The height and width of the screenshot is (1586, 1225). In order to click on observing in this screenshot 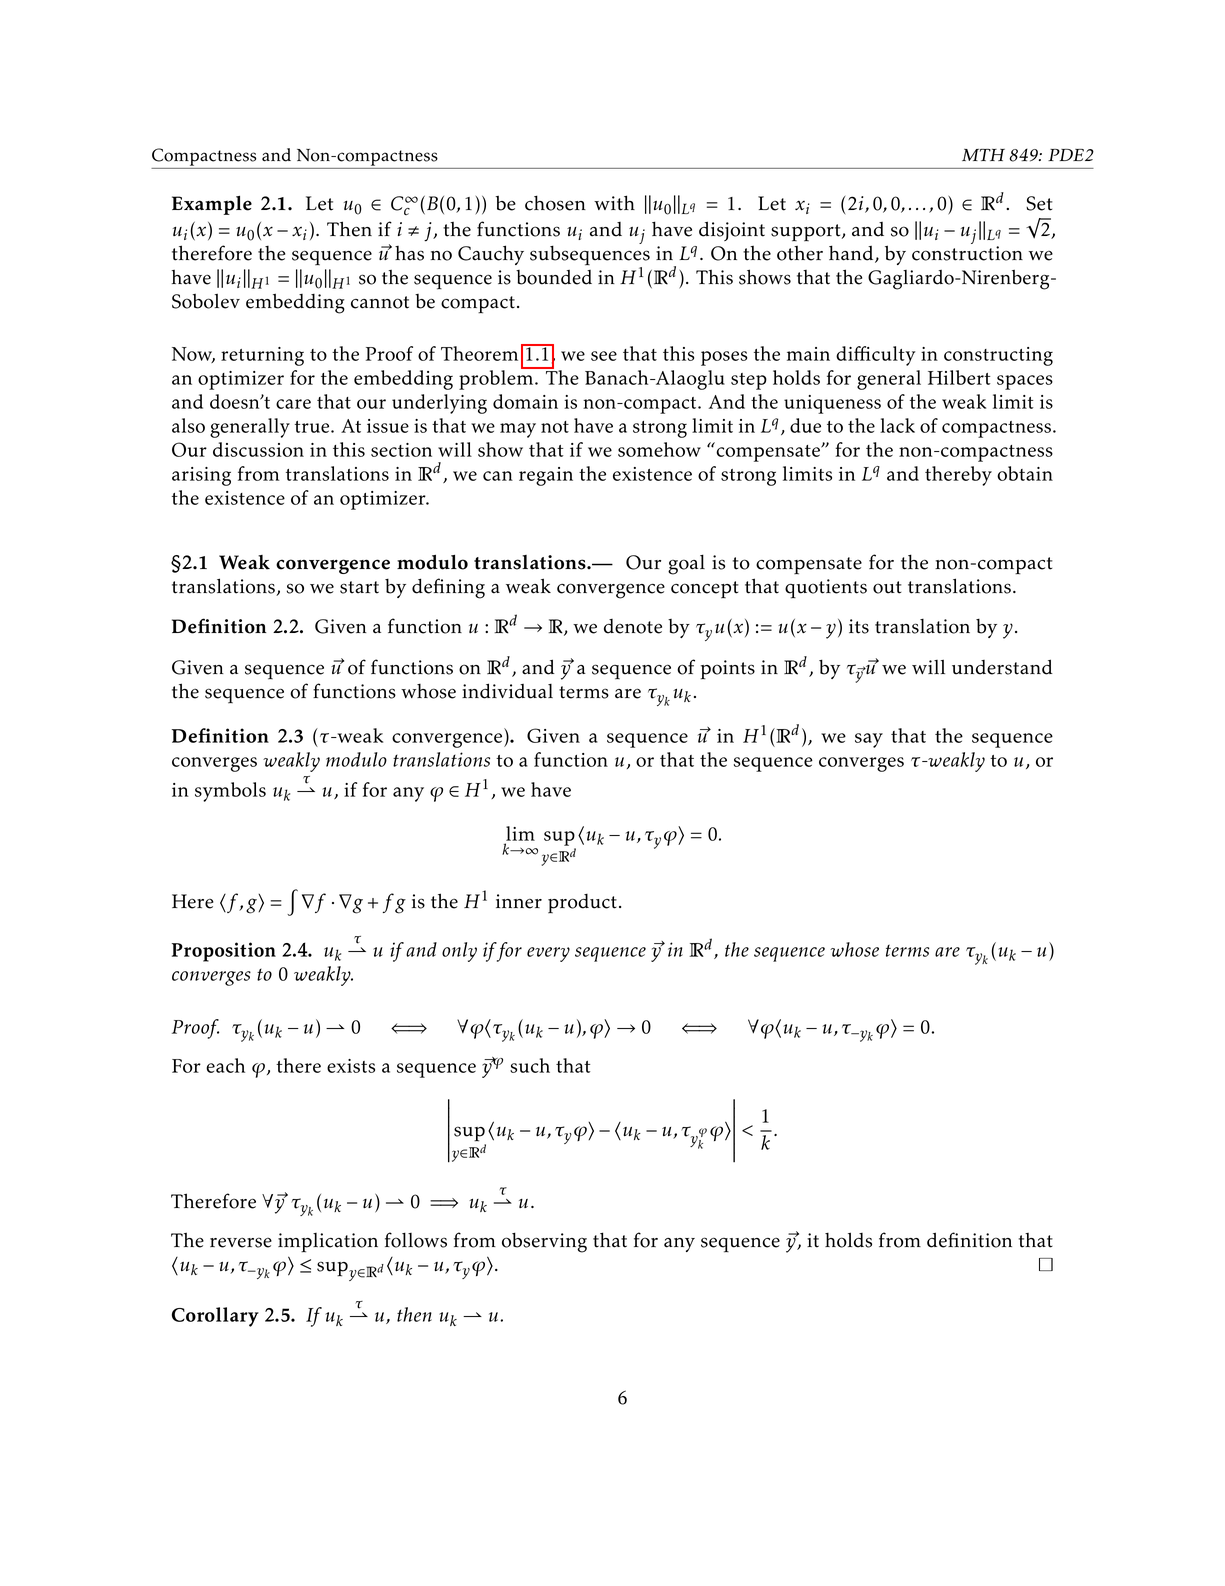, I will do `click(544, 1242)`.
